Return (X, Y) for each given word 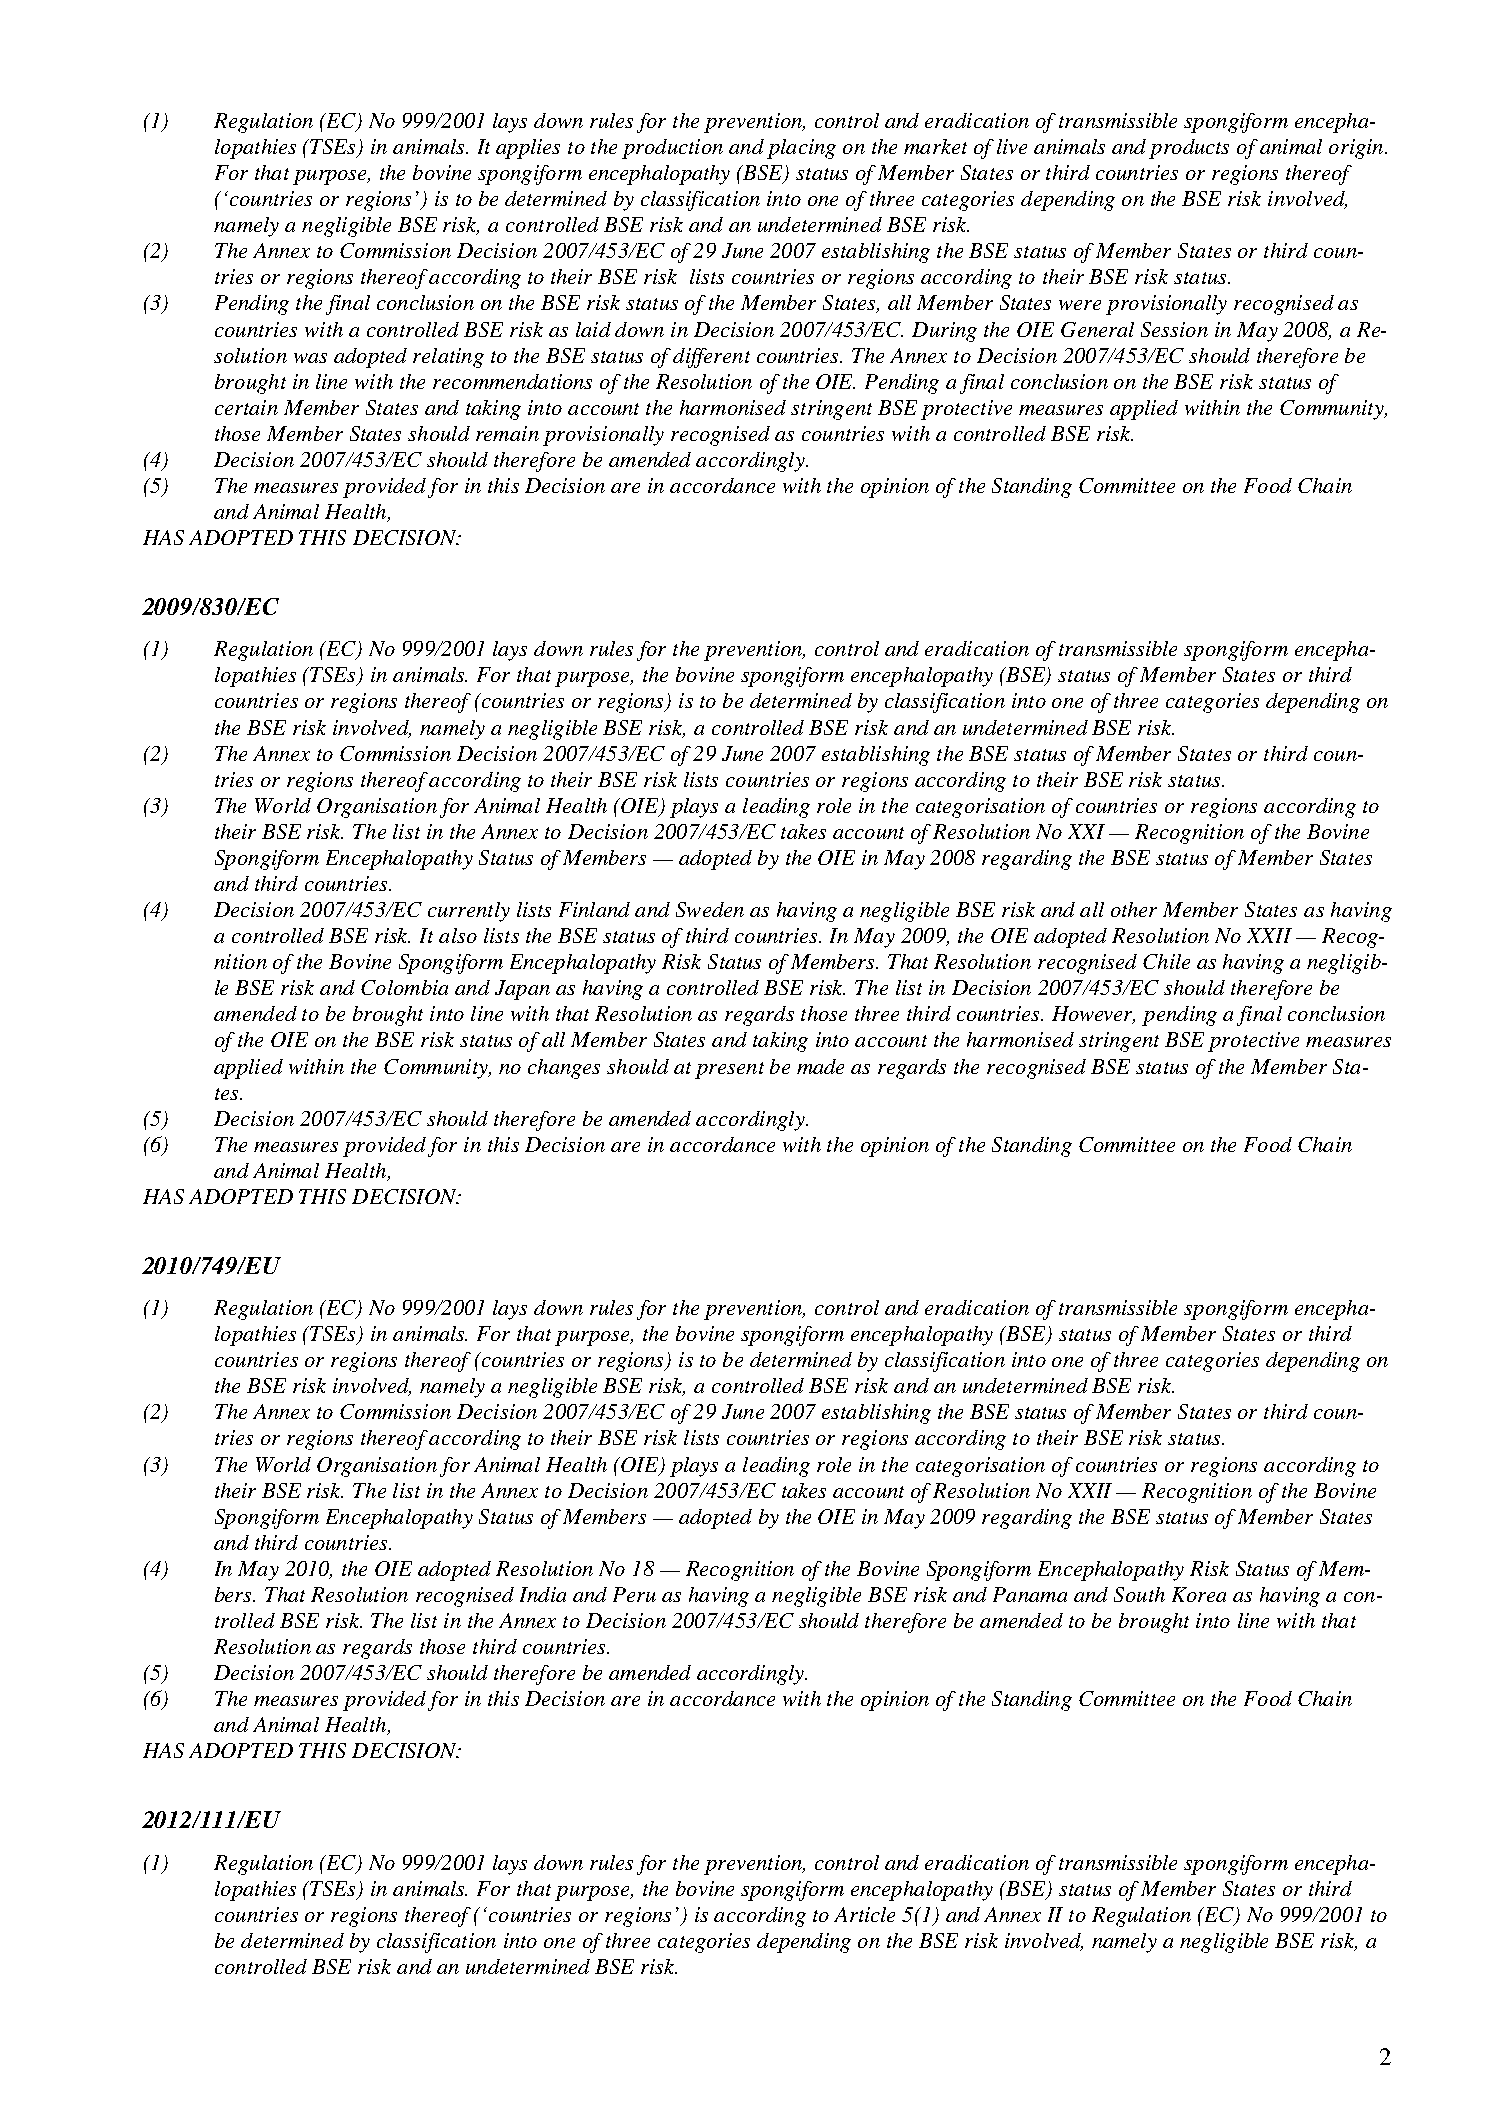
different (711, 358)
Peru (634, 1594)
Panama (1030, 1594)
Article (864, 1914)
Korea (1199, 1594)
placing (801, 149)
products (1189, 149)
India (543, 1594)
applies (528, 149)
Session (1174, 329)
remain (507, 433)
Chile (1166, 961)
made (820, 1066)
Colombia (404, 987)
